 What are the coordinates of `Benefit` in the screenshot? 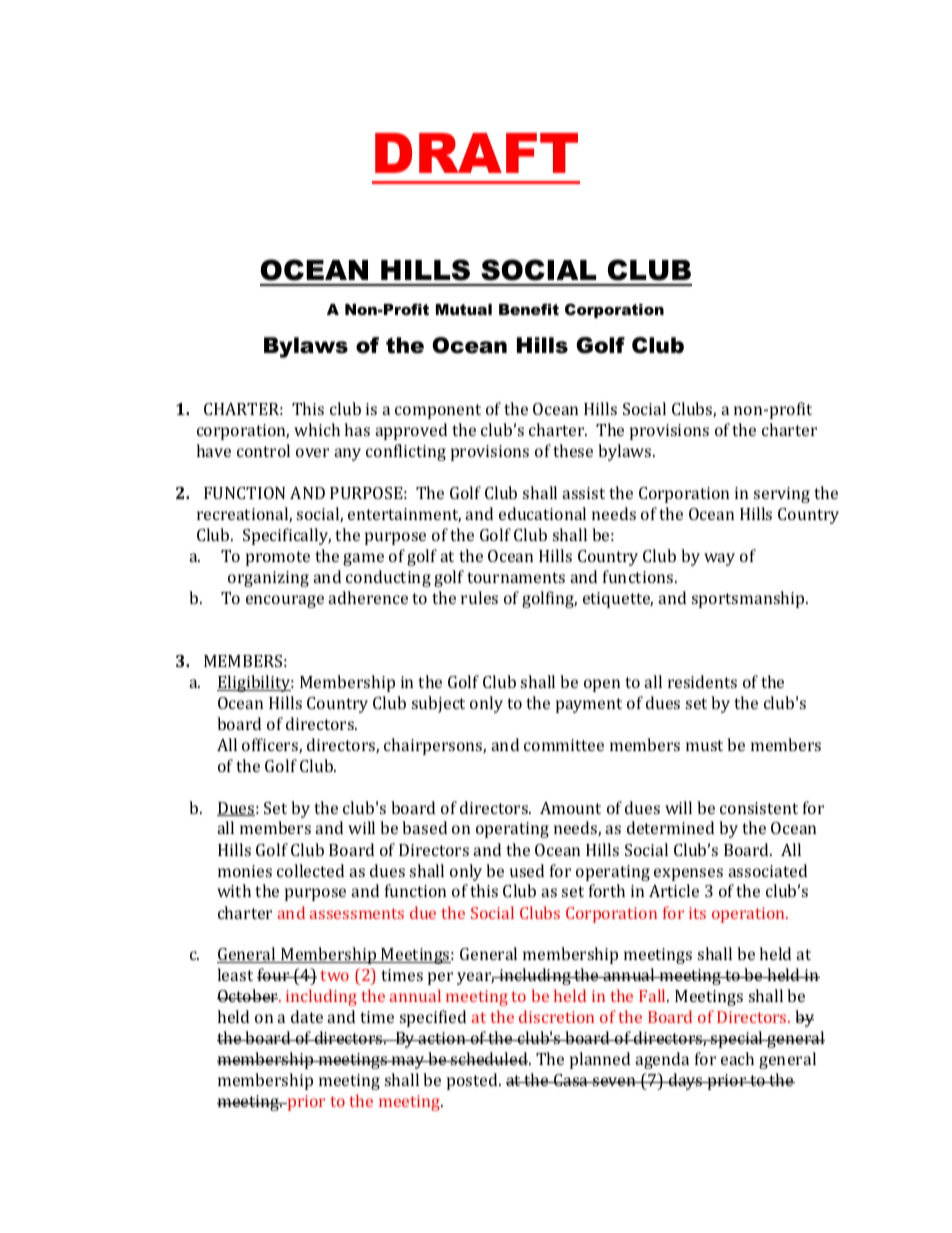 It's located at (529, 309).
